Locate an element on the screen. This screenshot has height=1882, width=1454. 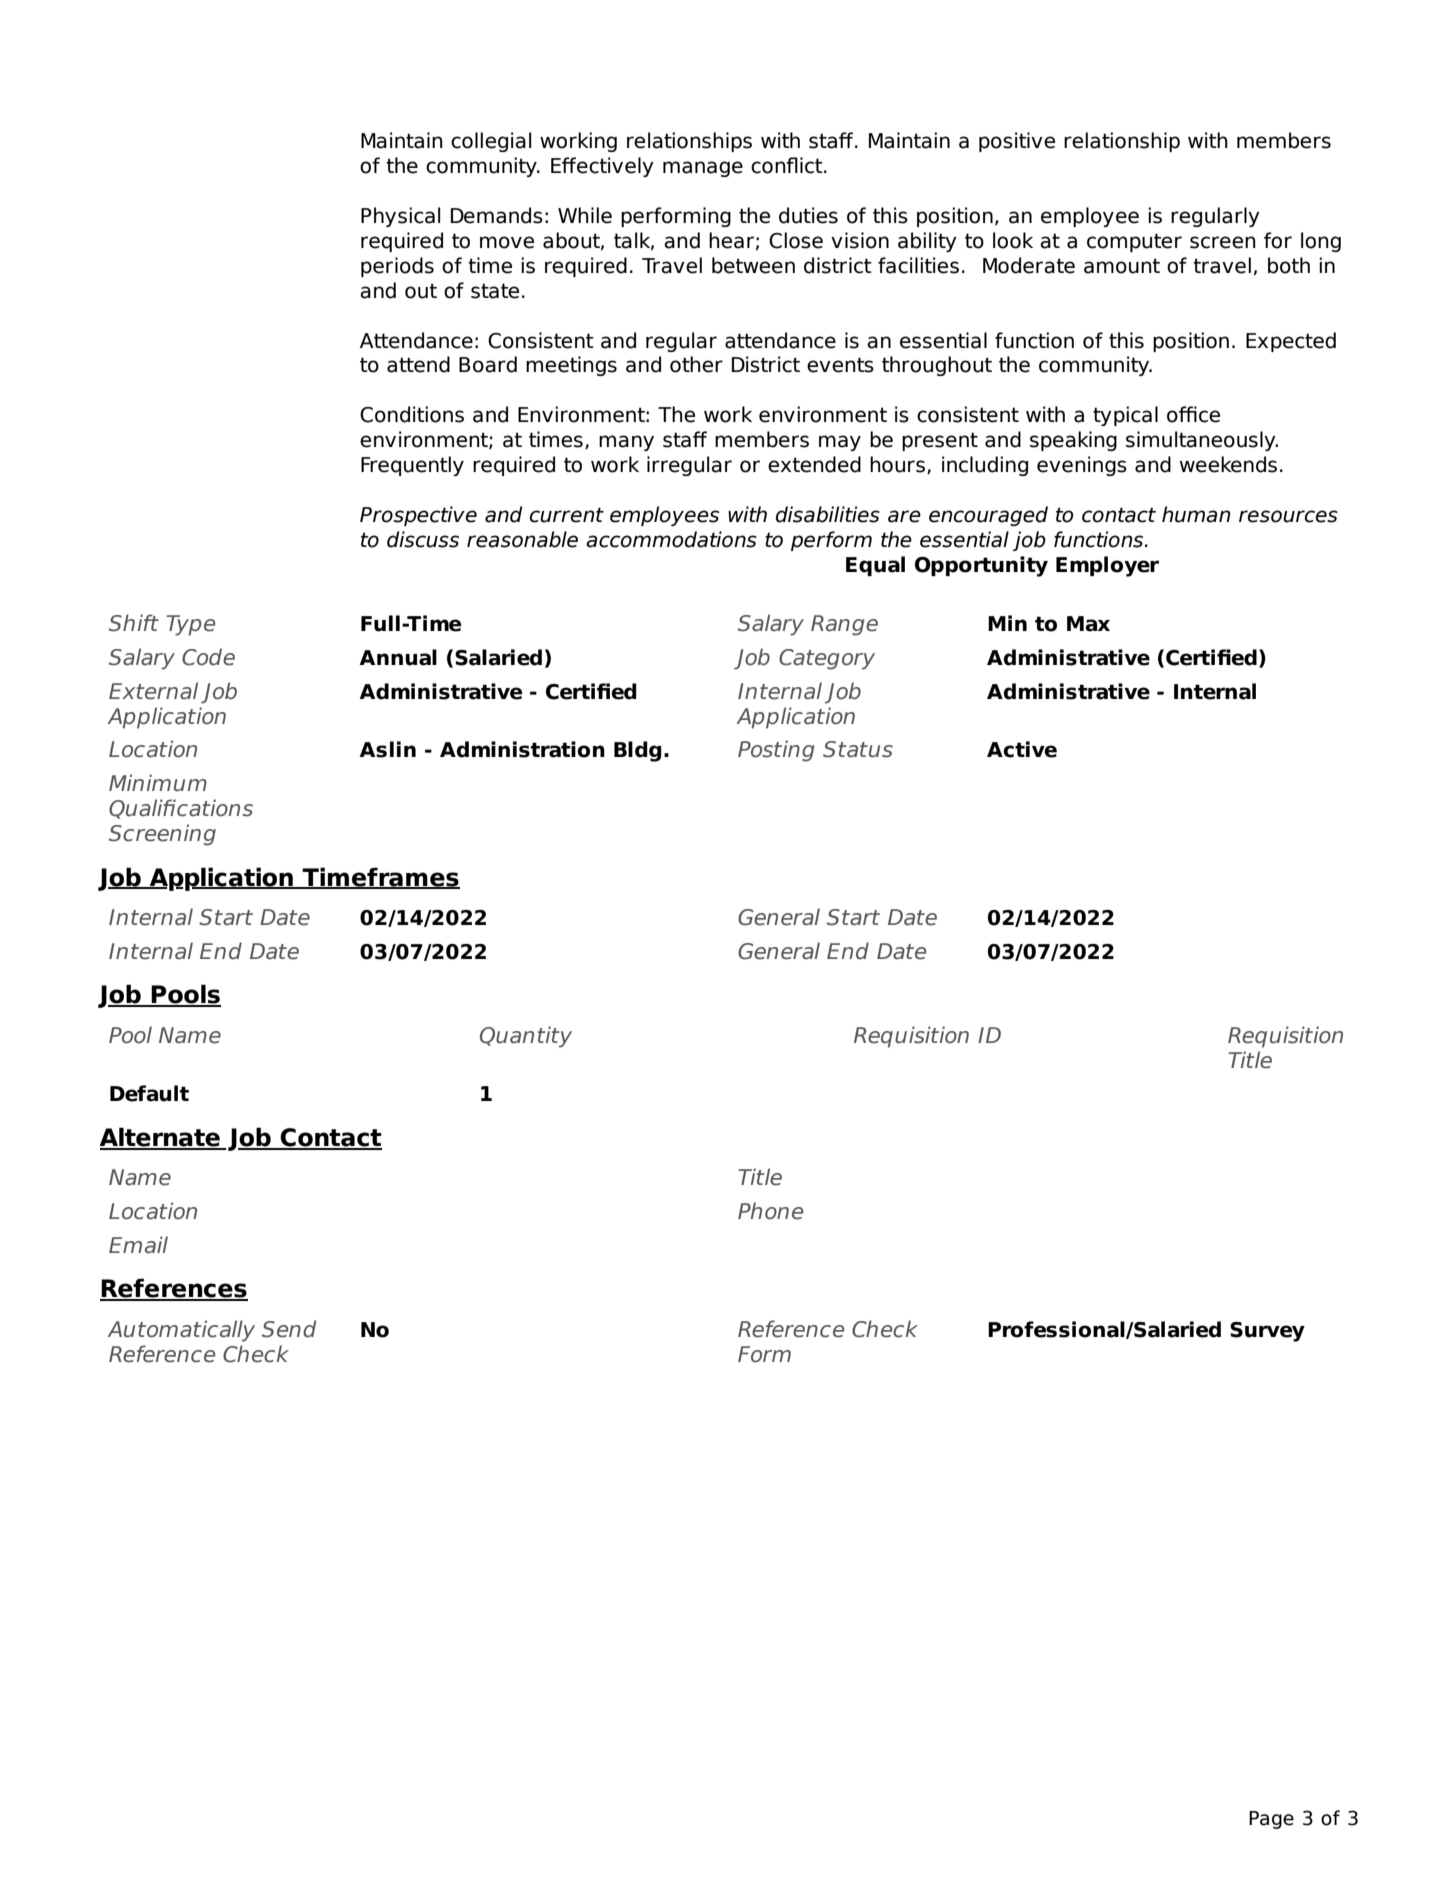
Code is located at coordinates (208, 657).
